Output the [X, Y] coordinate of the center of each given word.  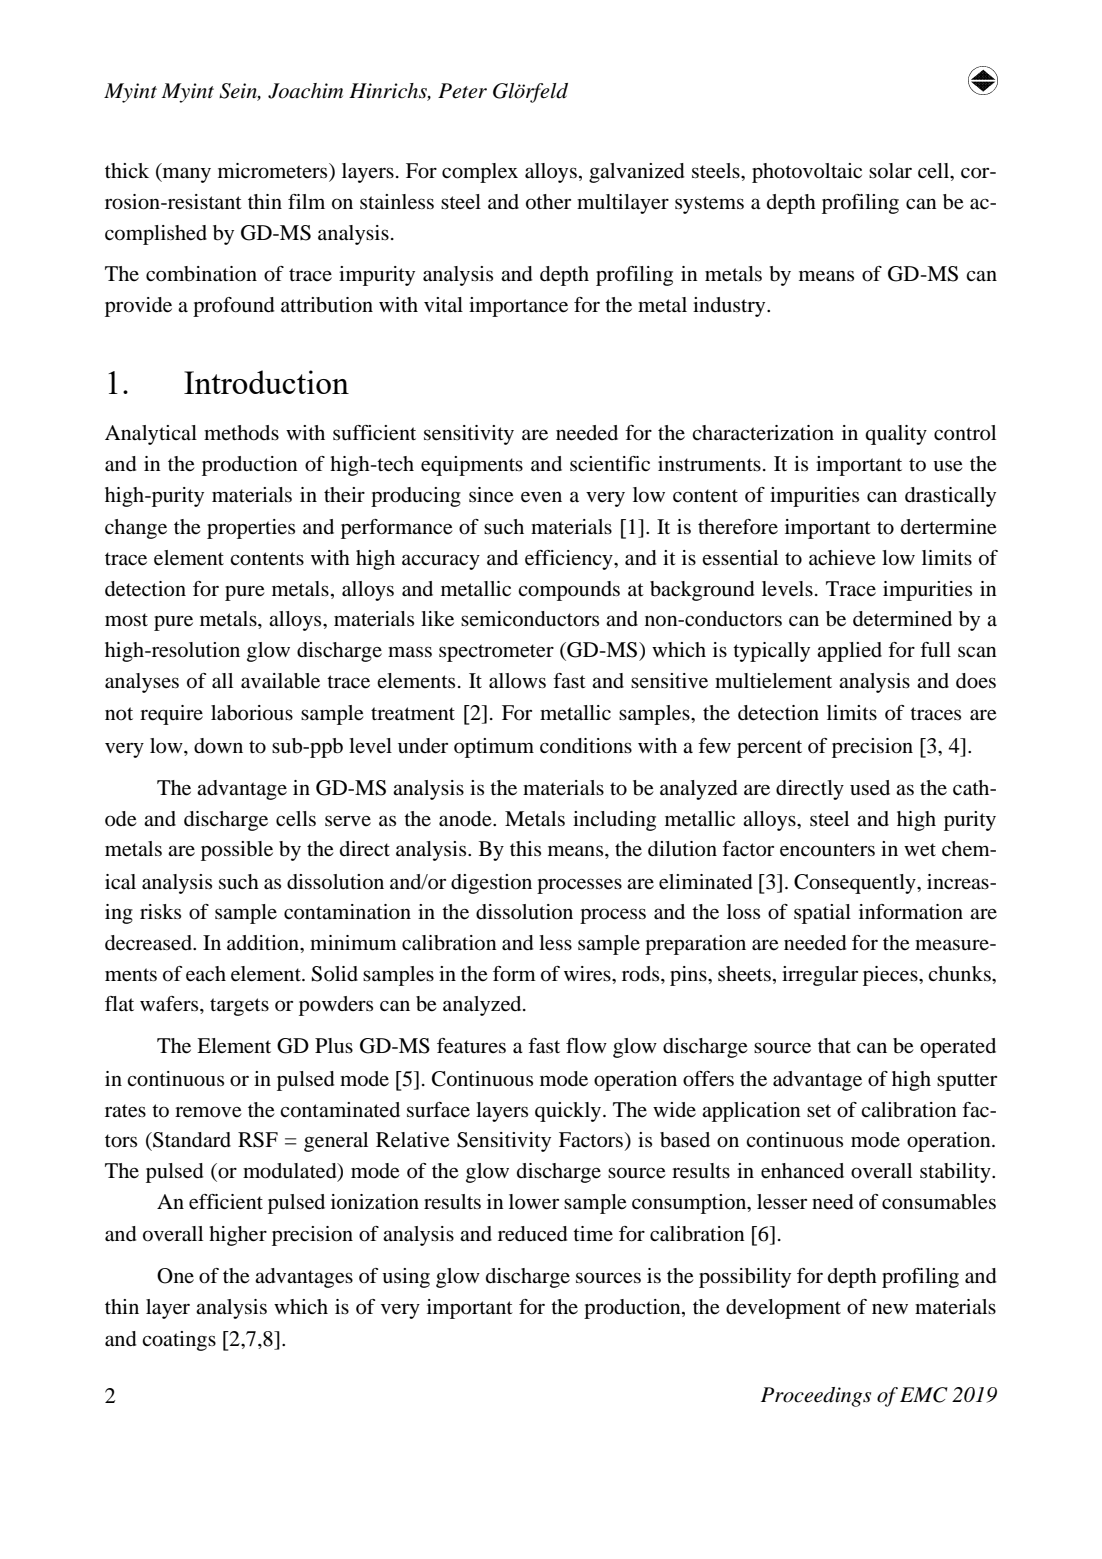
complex [480, 173]
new [890, 1309]
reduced [533, 1234]
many [185, 175]
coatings [179, 1341]
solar [890, 171]
